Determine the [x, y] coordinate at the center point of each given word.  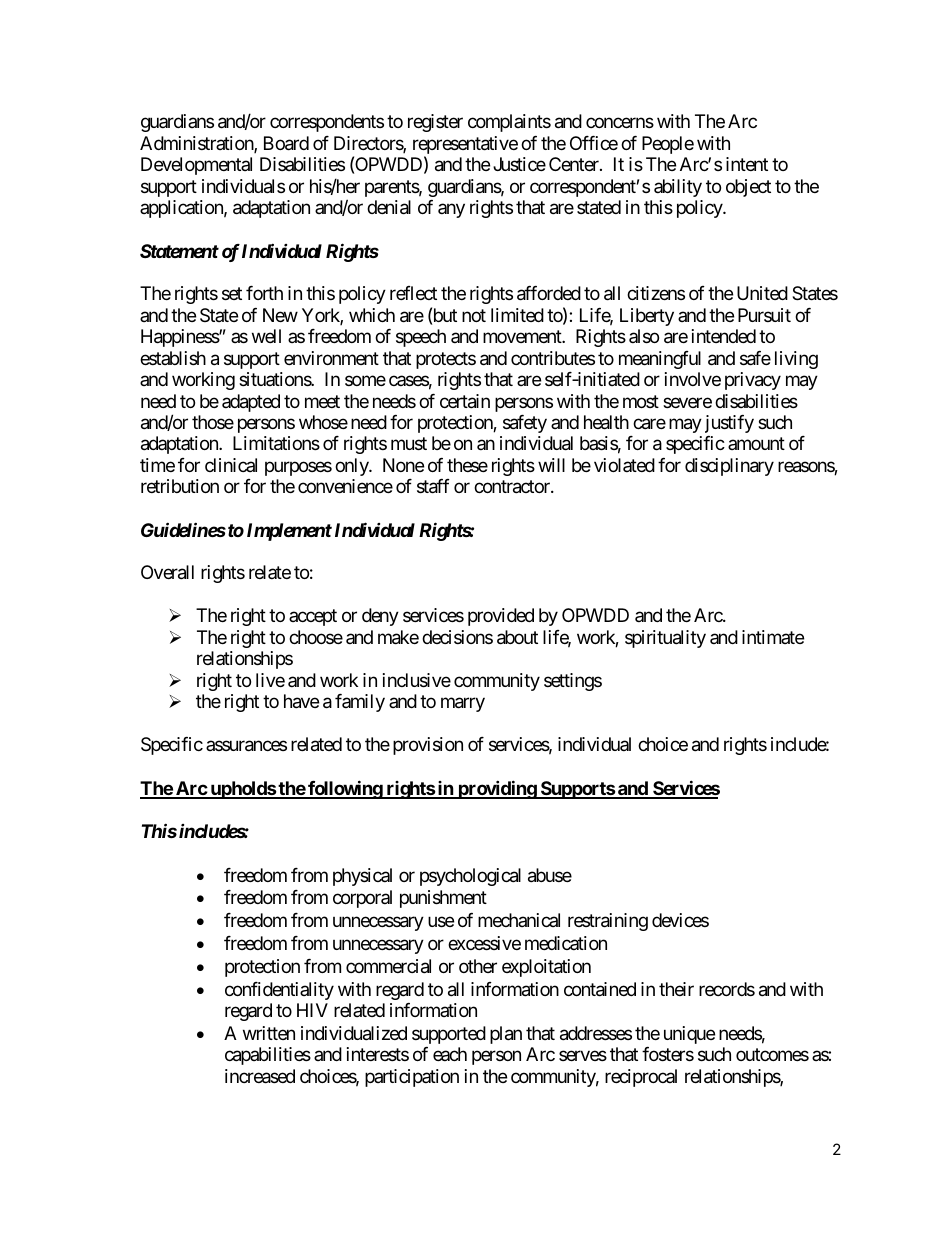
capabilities [268, 1056]
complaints [509, 123]
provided [501, 617]
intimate [773, 637]
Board [286, 143]
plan [506, 1035]
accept [313, 618]
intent [747, 164]
